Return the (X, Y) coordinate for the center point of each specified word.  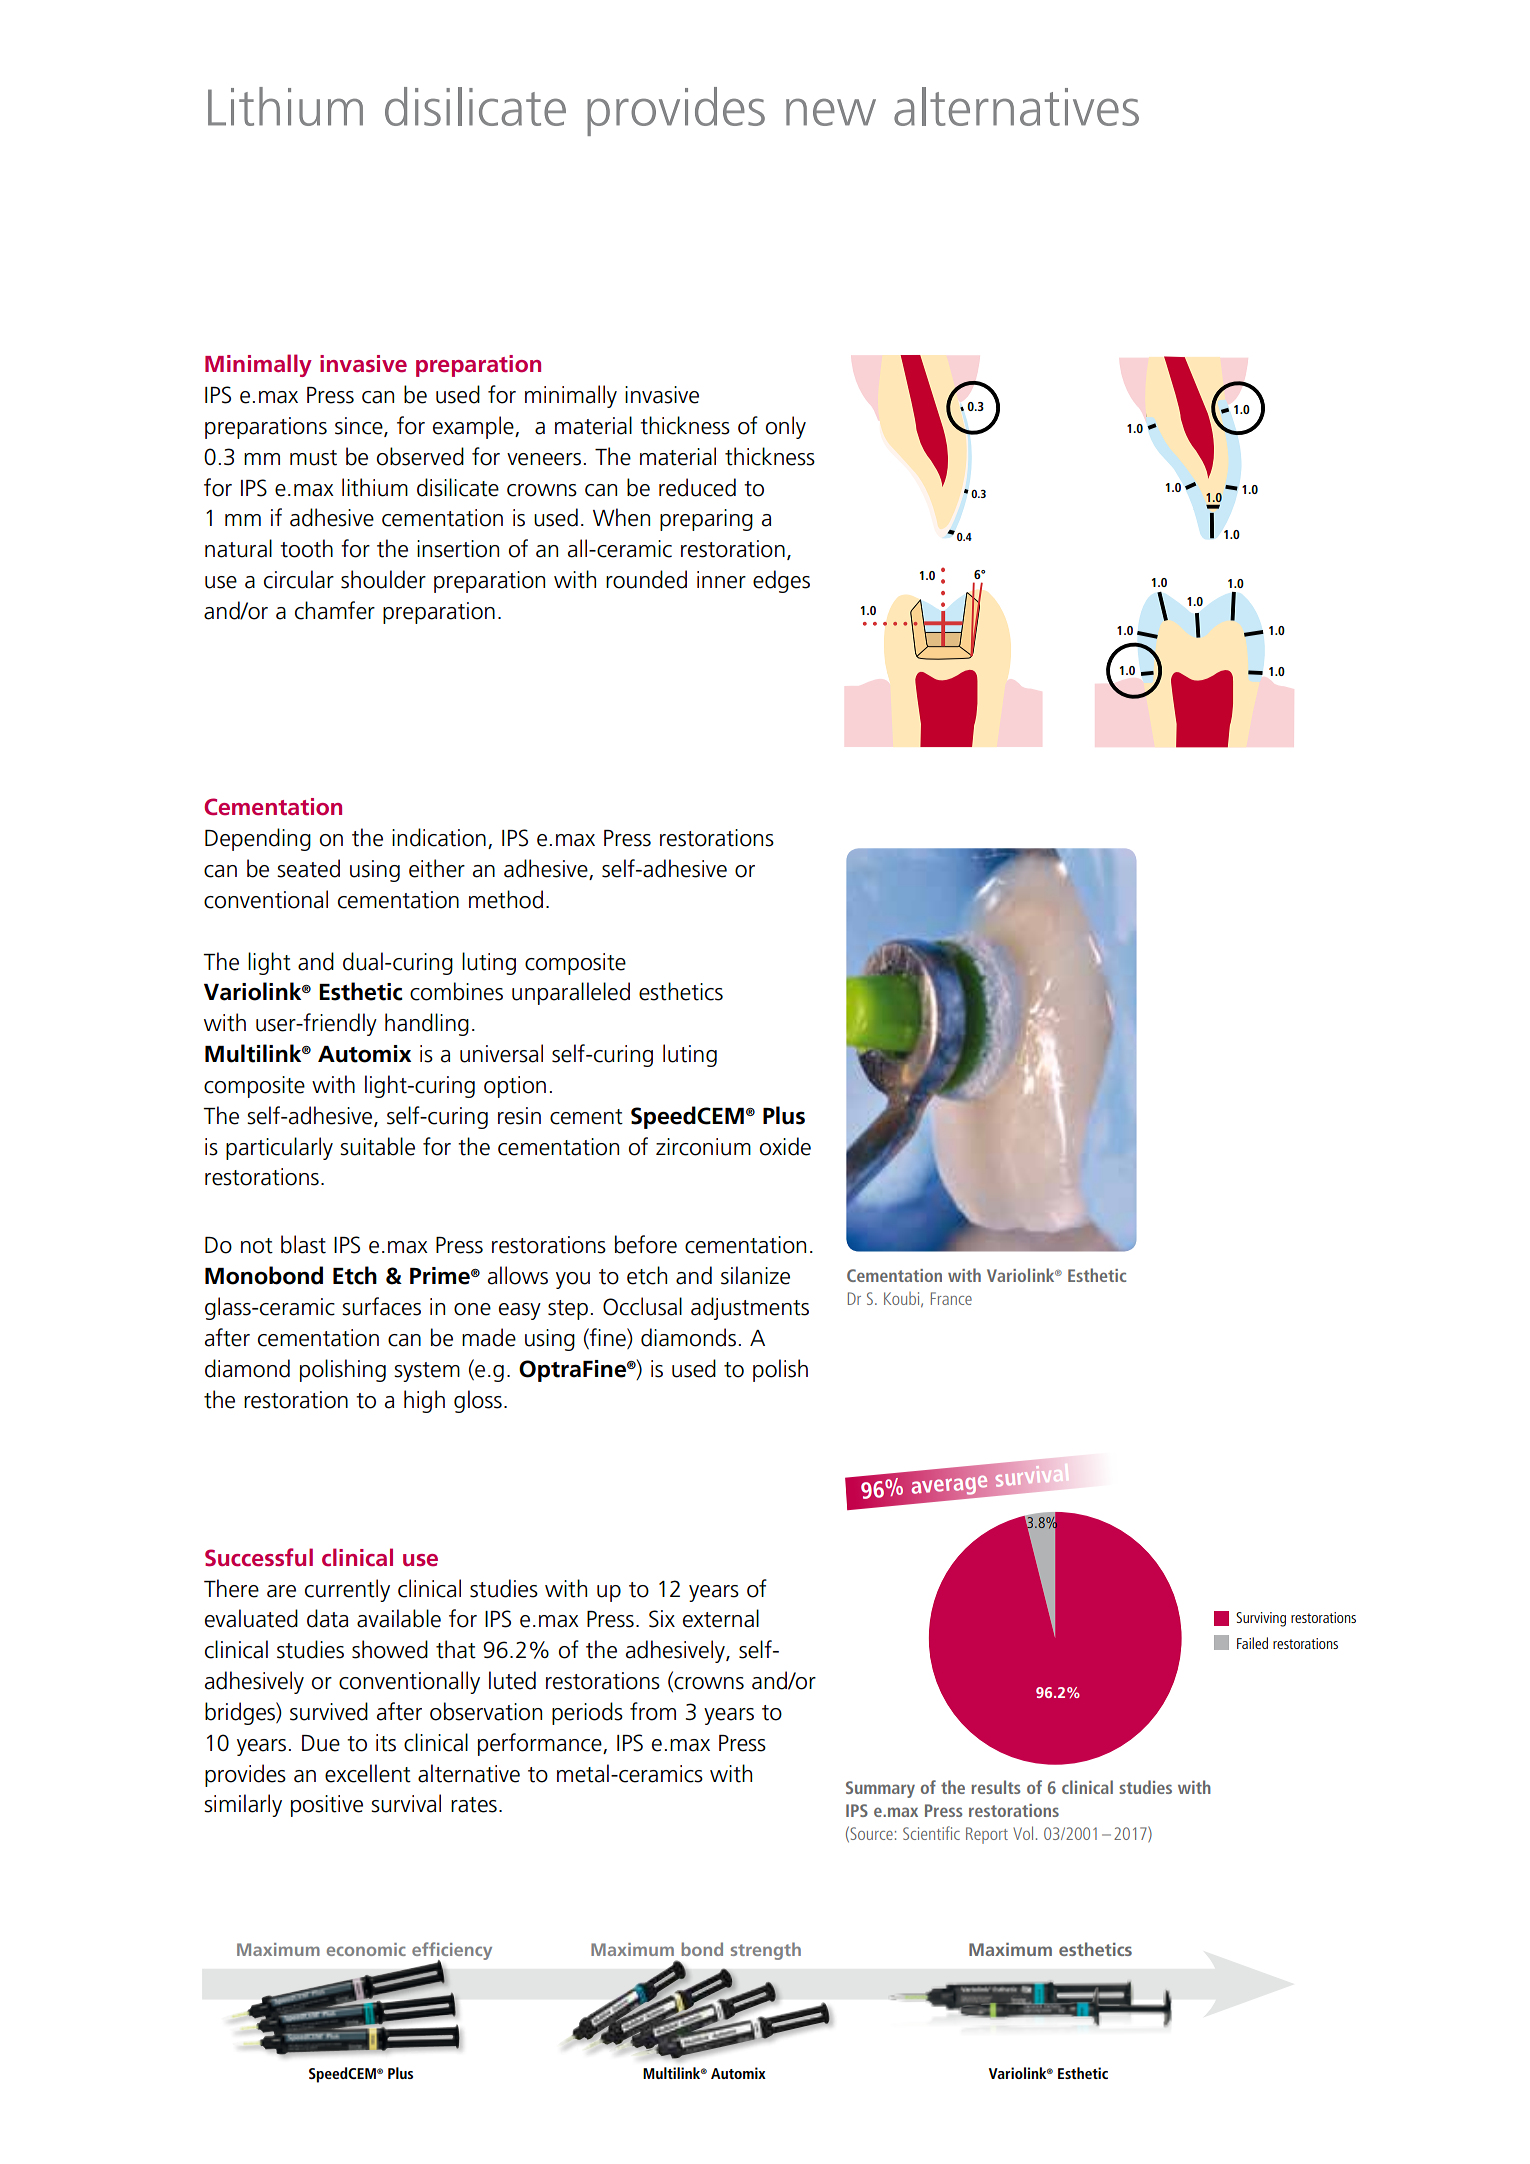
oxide (785, 1146)
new (831, 112)
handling (427, 1024)
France (951, 1298)
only (786, 427)
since (360, 427)
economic (366, 1949)
